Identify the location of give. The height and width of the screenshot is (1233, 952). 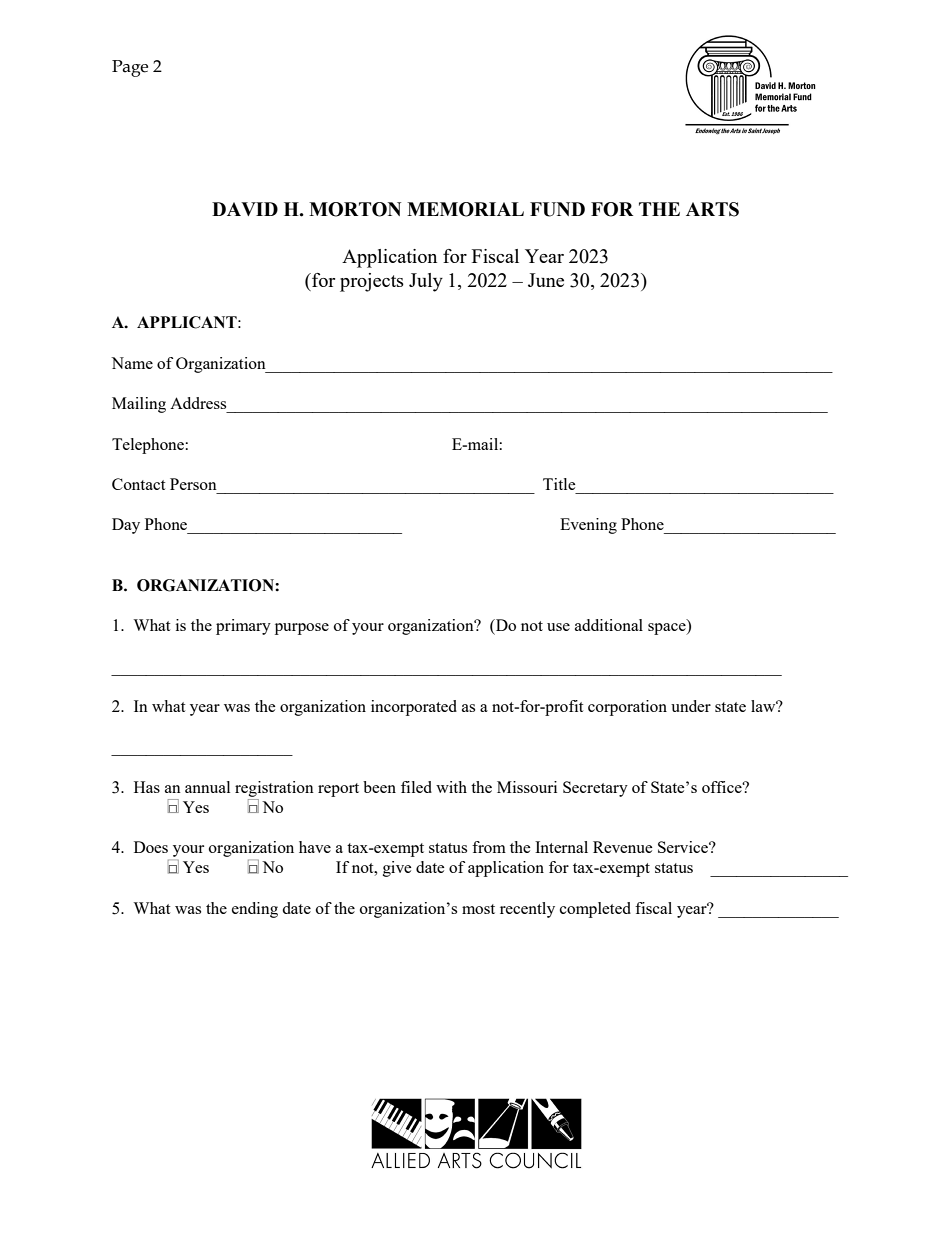
(397, 869).
